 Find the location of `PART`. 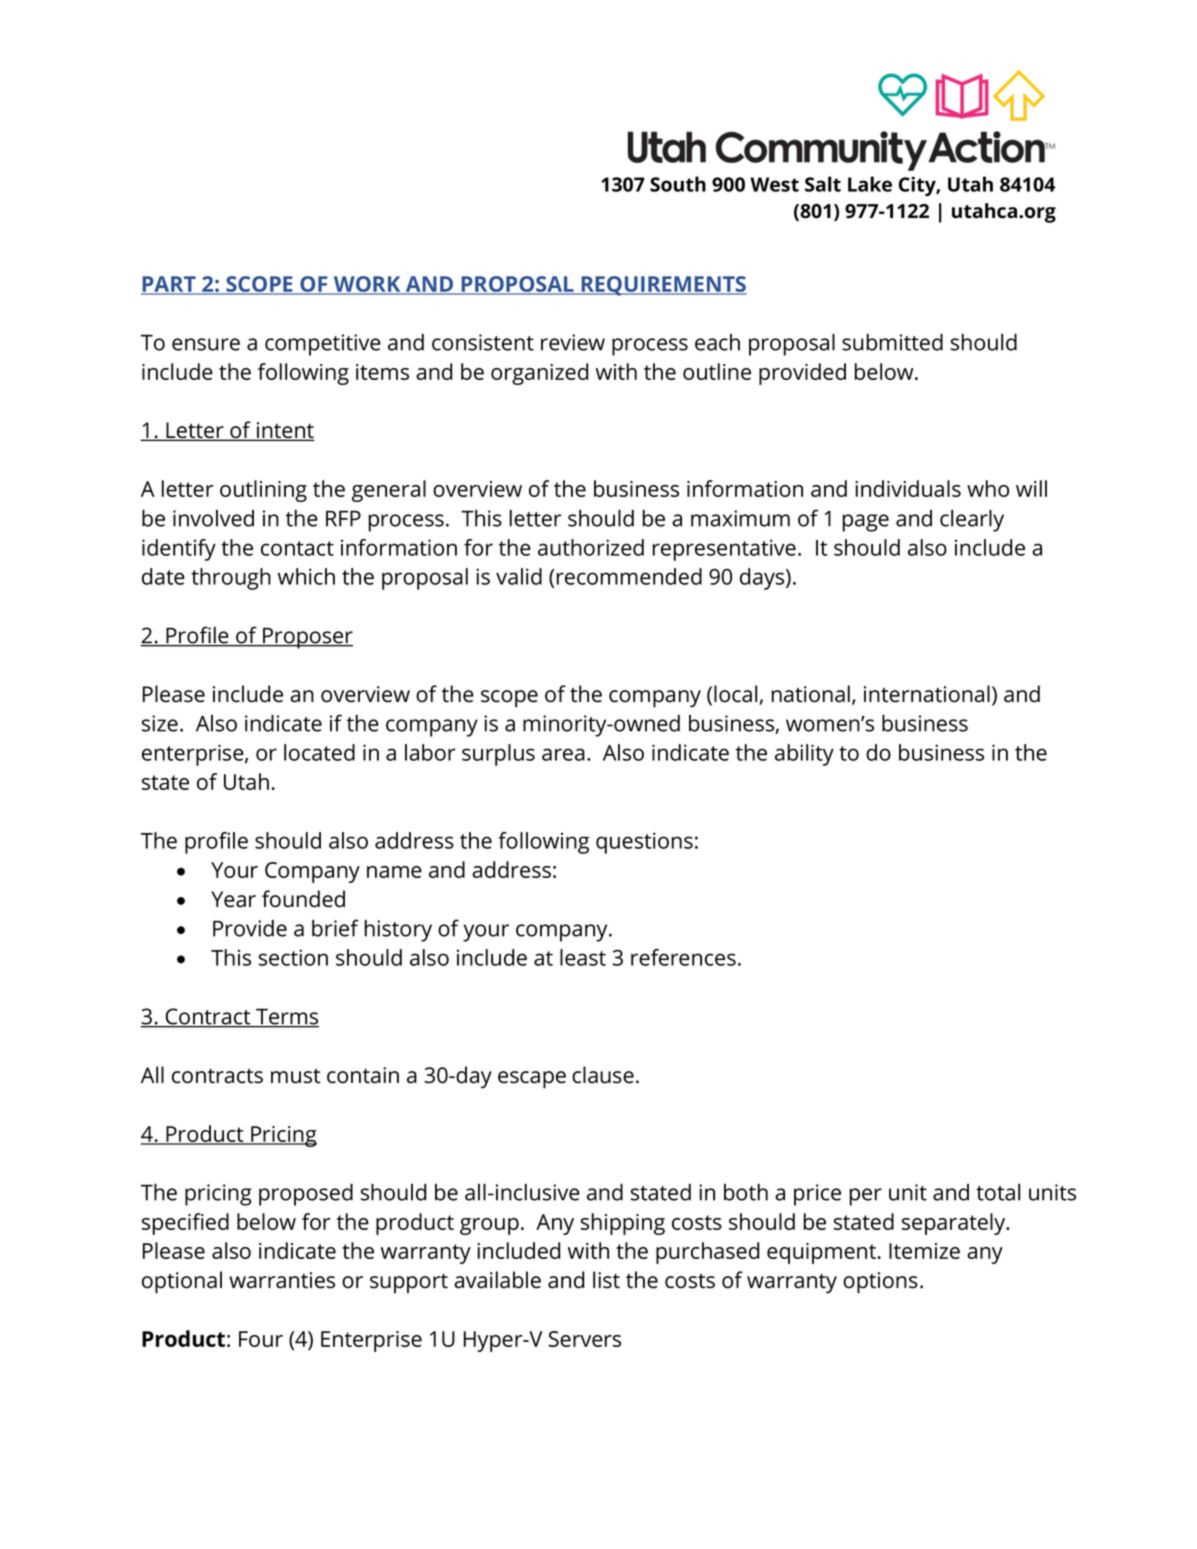

PART is located at coordinates (169, 285).
